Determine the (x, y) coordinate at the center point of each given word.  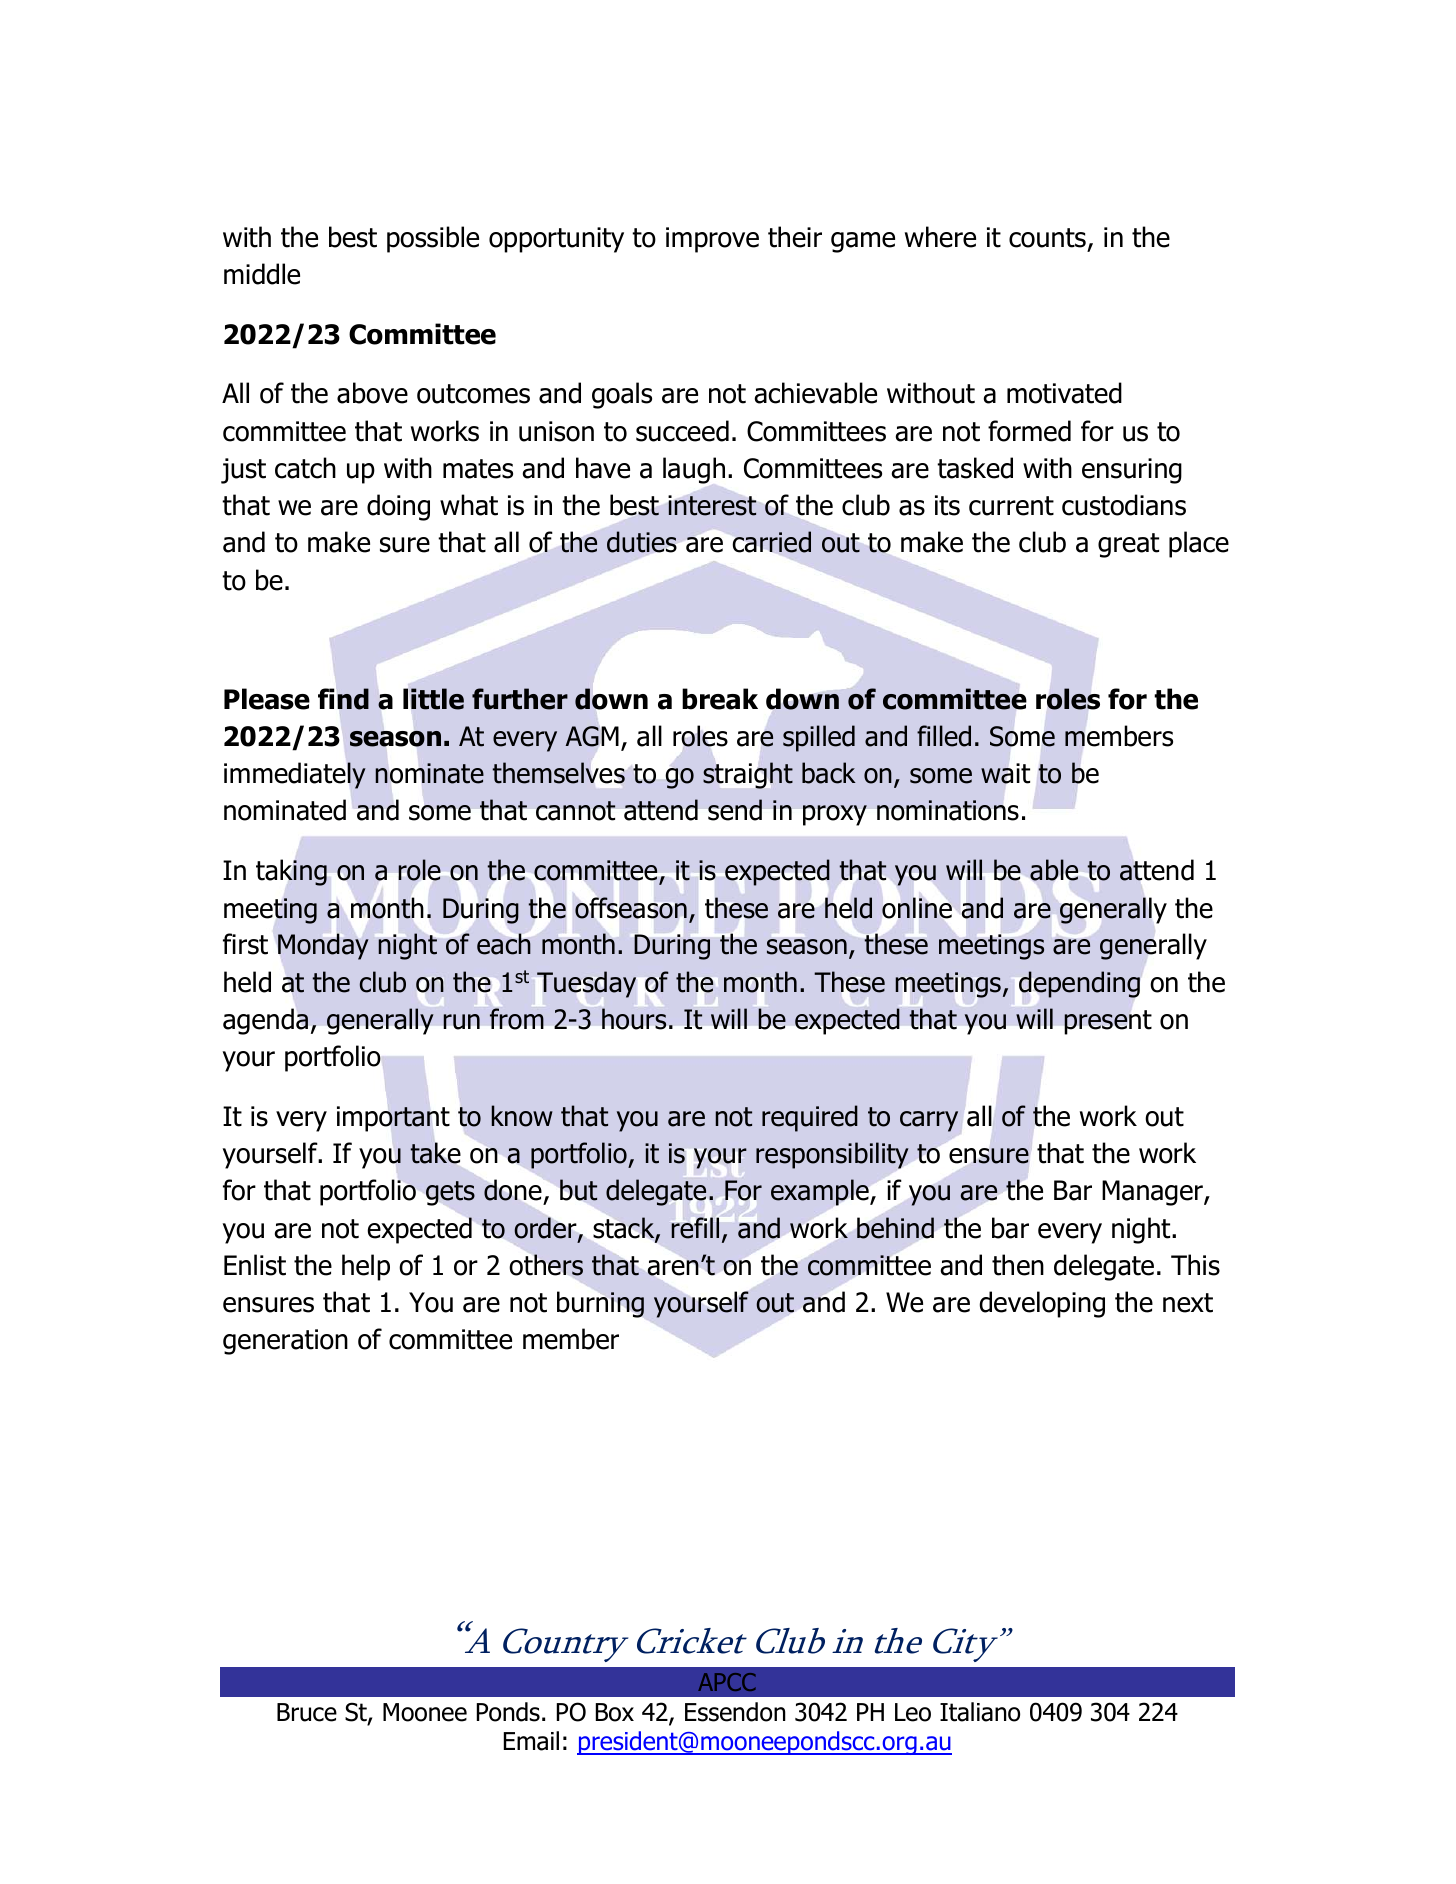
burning (600, 1304)
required (810, 1118)
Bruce (307, 1712)
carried (772, 542)
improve (712, 240)
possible (433, 239)
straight (748, 775)
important (393, 1119)
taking (291, 872)
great (1128, 545)
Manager (1153, 1193)
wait (1005, 773)
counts (1047, 238)
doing (398, 507)
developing (1042, 1304)
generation (285, 1342)
